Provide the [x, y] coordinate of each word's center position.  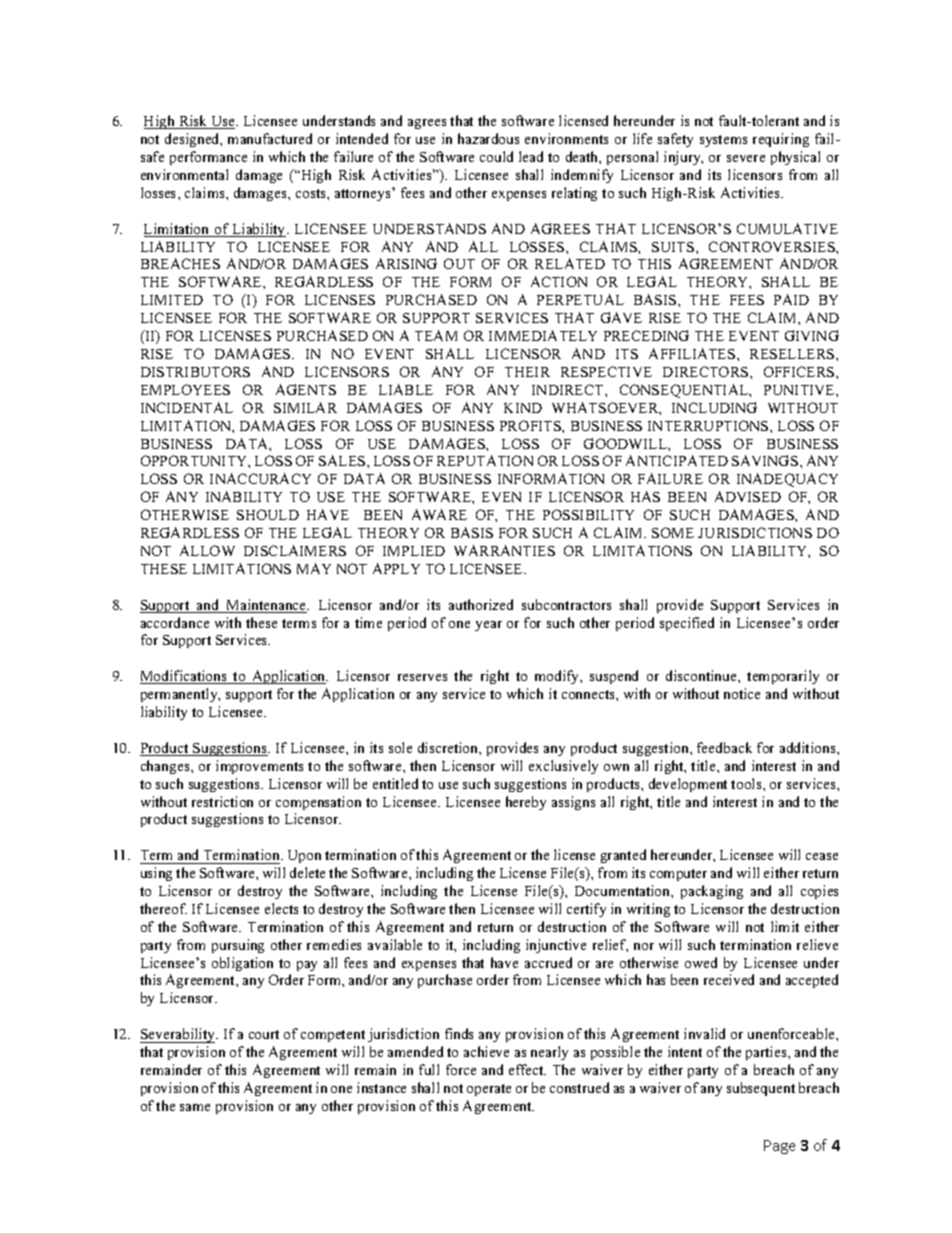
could [496, 156]
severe [746, 158]
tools [747, 783]
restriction [222, 801]
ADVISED [748, 496]
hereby [526, 803]
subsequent [761, 1089]
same [195, 1107]
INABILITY [244, 496]
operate [489, 1090]
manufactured [270, 138]
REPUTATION [485, 460]
